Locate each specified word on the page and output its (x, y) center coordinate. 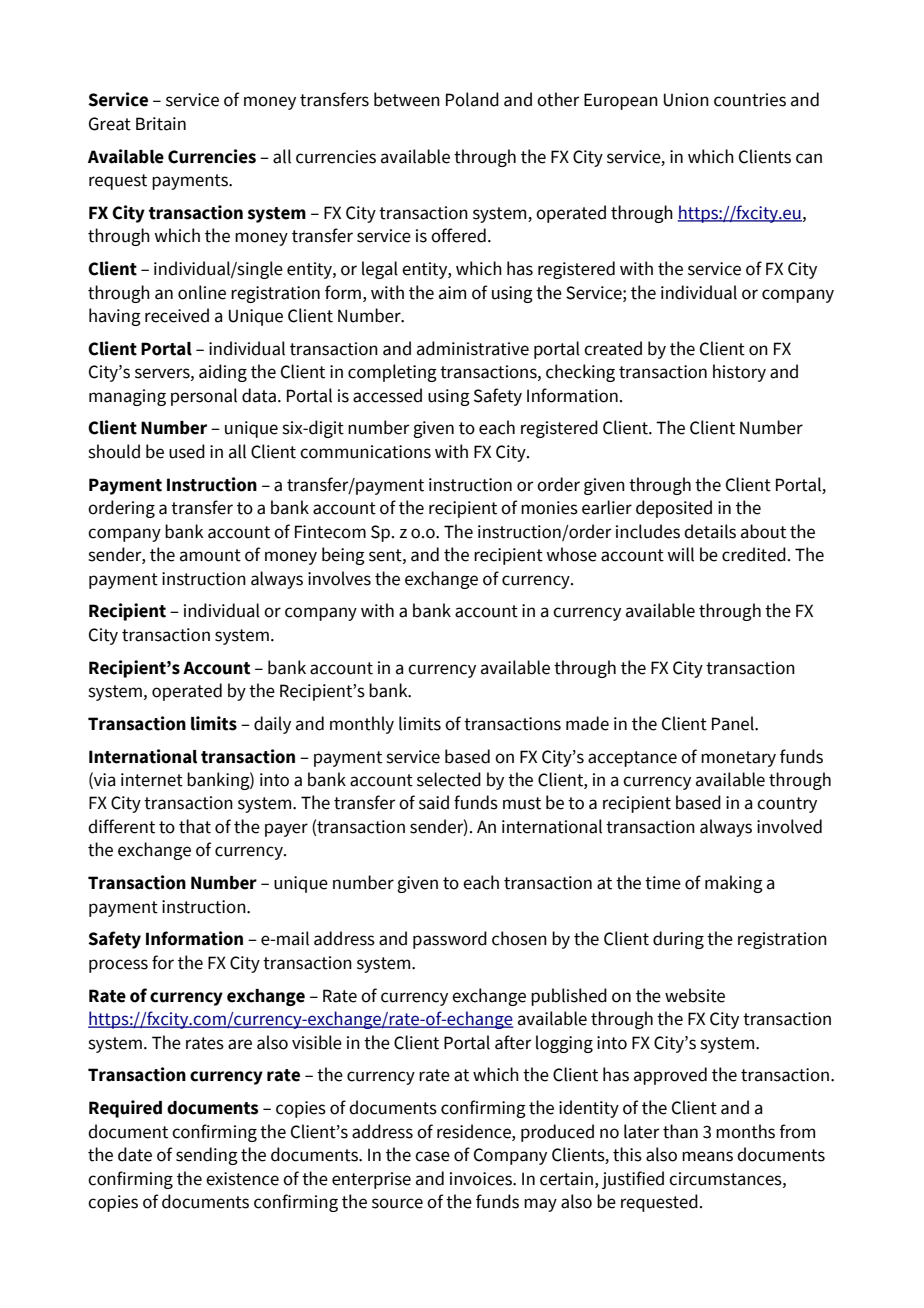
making (734, 884)
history (739, 373)
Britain (161, 124)
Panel (734, 723)
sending (207, 1156)
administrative (473, 348)
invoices (482, 1179)
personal (204, 397)
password (450, 940)
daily (272, 725)
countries (750, 100)
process (118, 966)
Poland (472, 99)
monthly (362, 725)
